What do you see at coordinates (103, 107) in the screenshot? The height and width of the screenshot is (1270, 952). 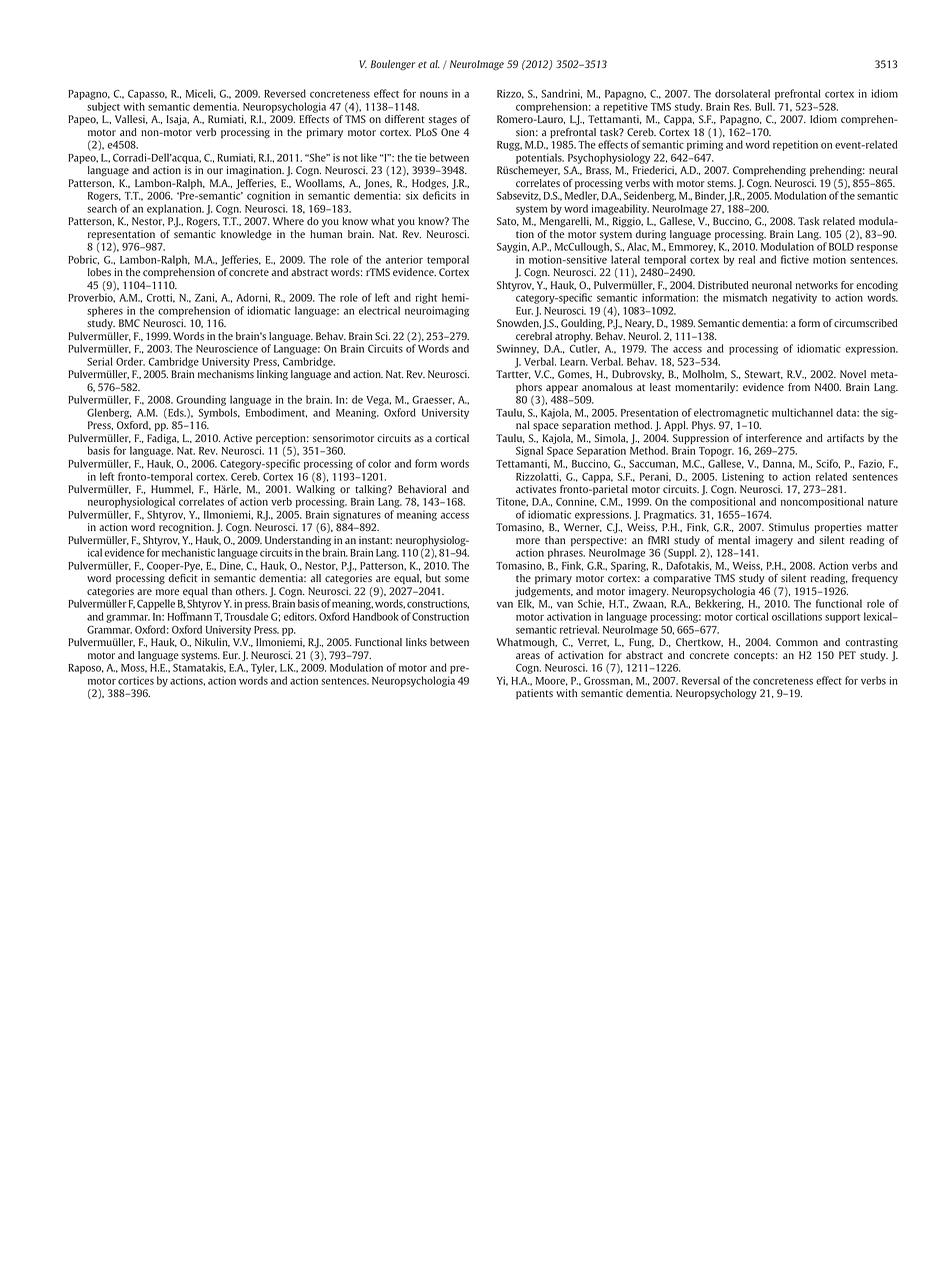 I see `subject` at bounding box center [103, 107].
